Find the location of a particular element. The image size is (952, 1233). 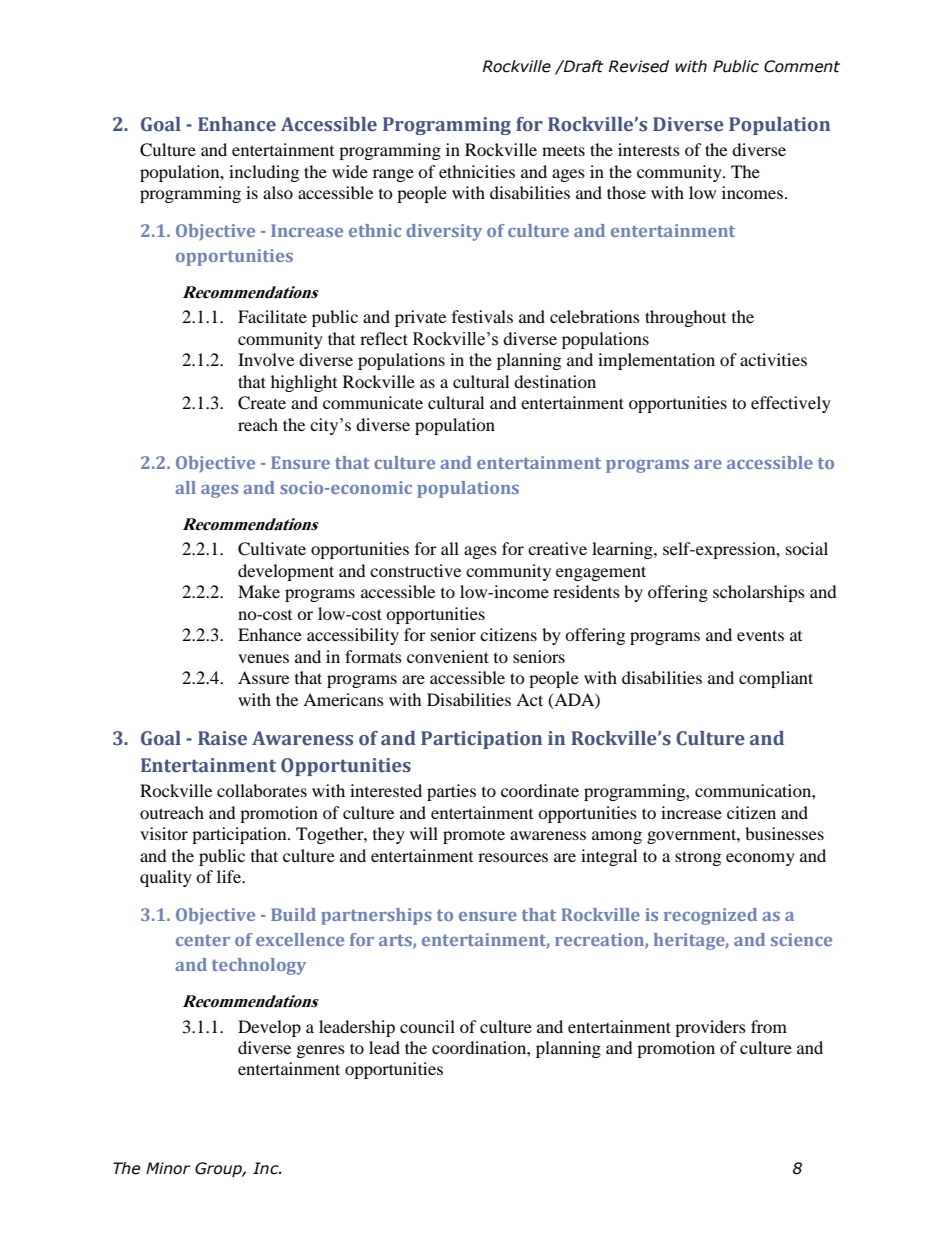

meets is located at coordinates (563, 150).
